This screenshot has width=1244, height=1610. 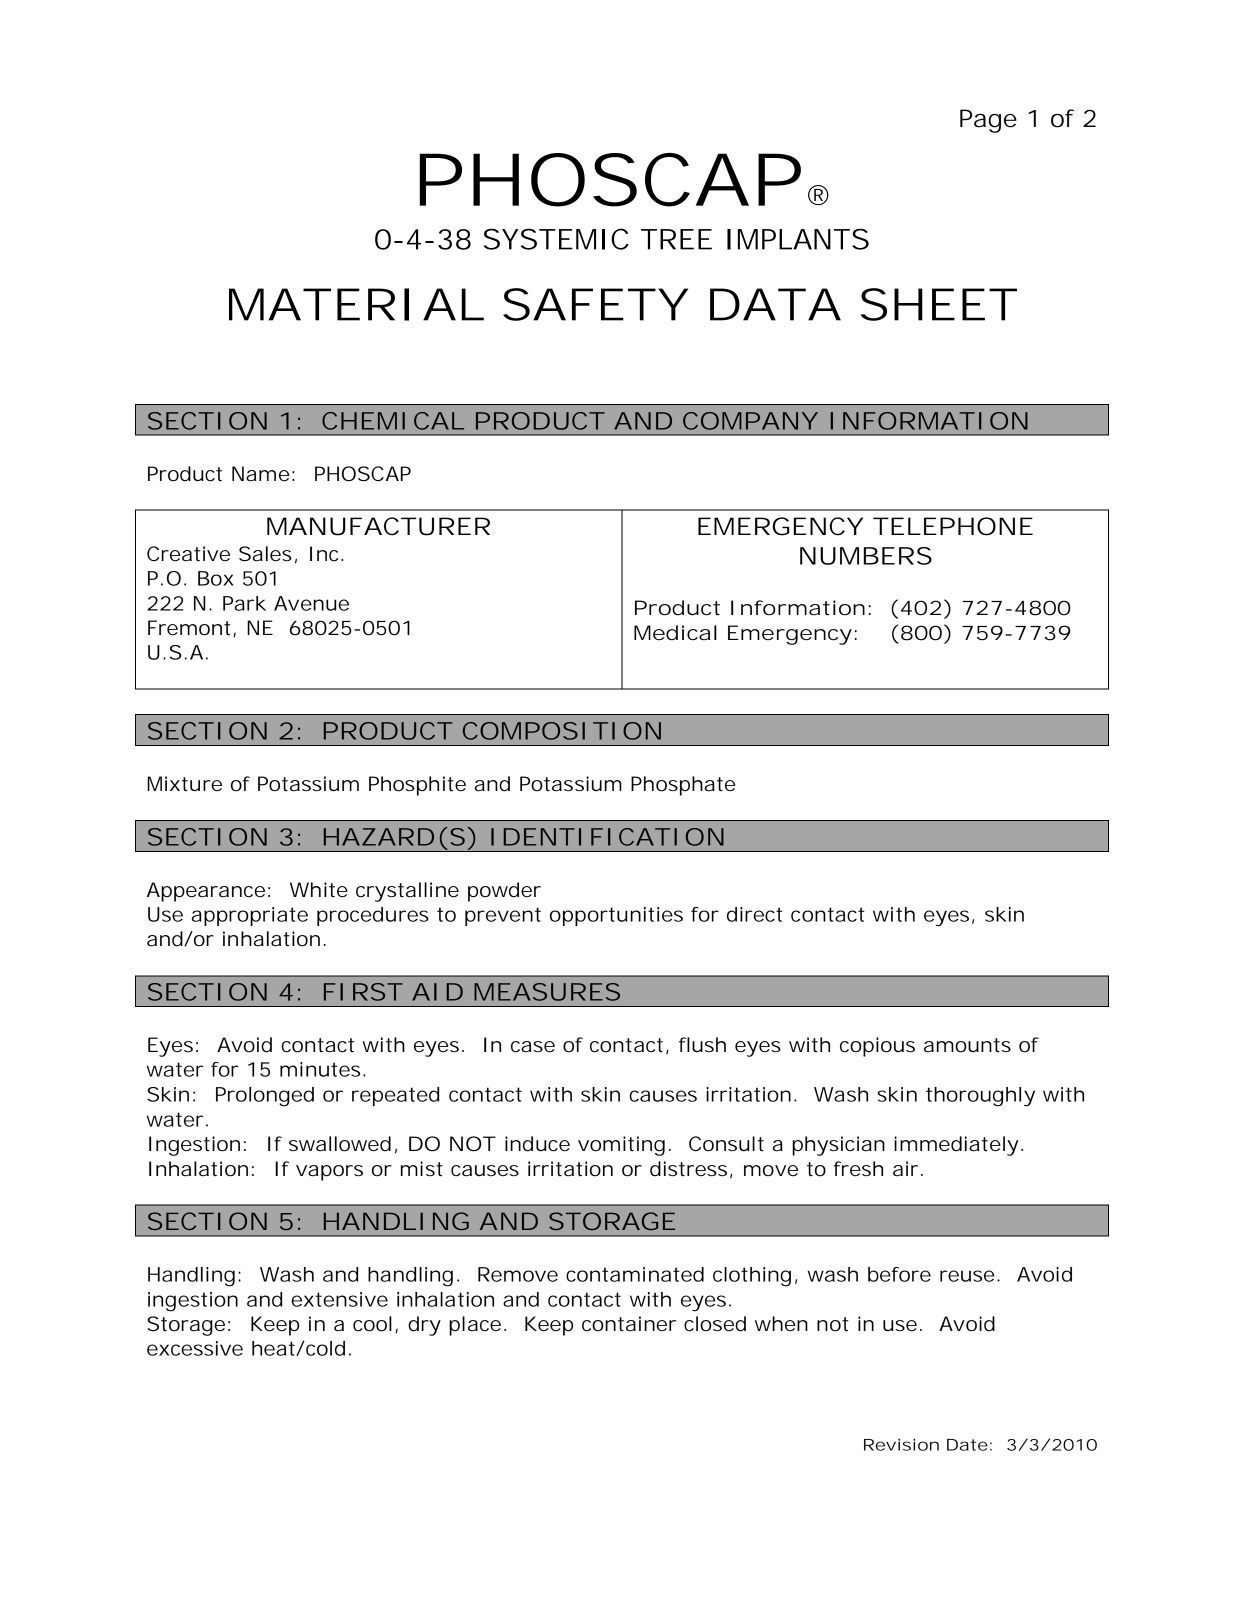 I want to click on MATERIAL, so click(x=356, y=304).
